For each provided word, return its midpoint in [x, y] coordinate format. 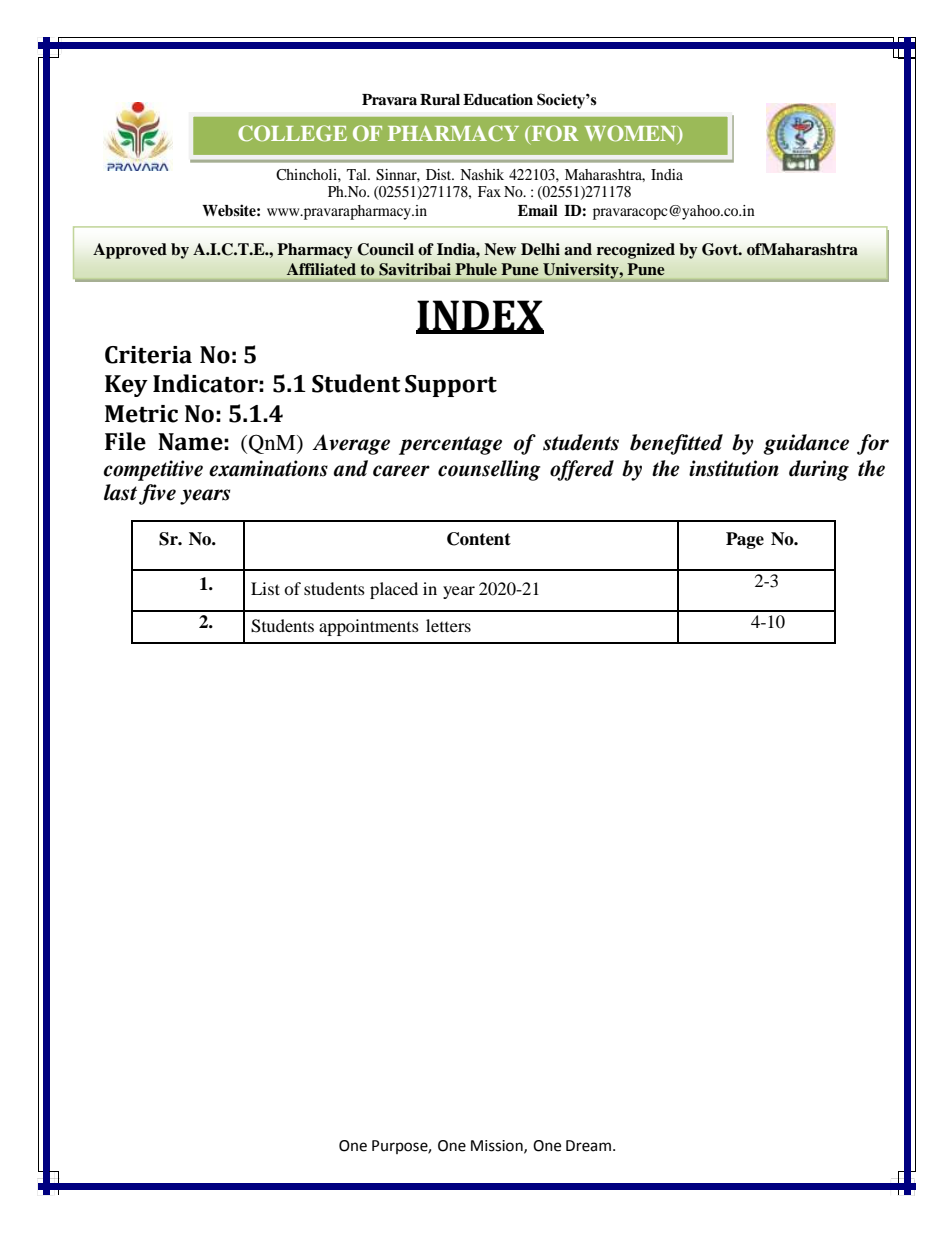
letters [448, 625]
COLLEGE [292, 133]
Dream [588, 1146]
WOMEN [631, 134]
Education [498, 99]
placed [394, 590]
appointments [369, 627]
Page [745, 540]
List [265, 588]
